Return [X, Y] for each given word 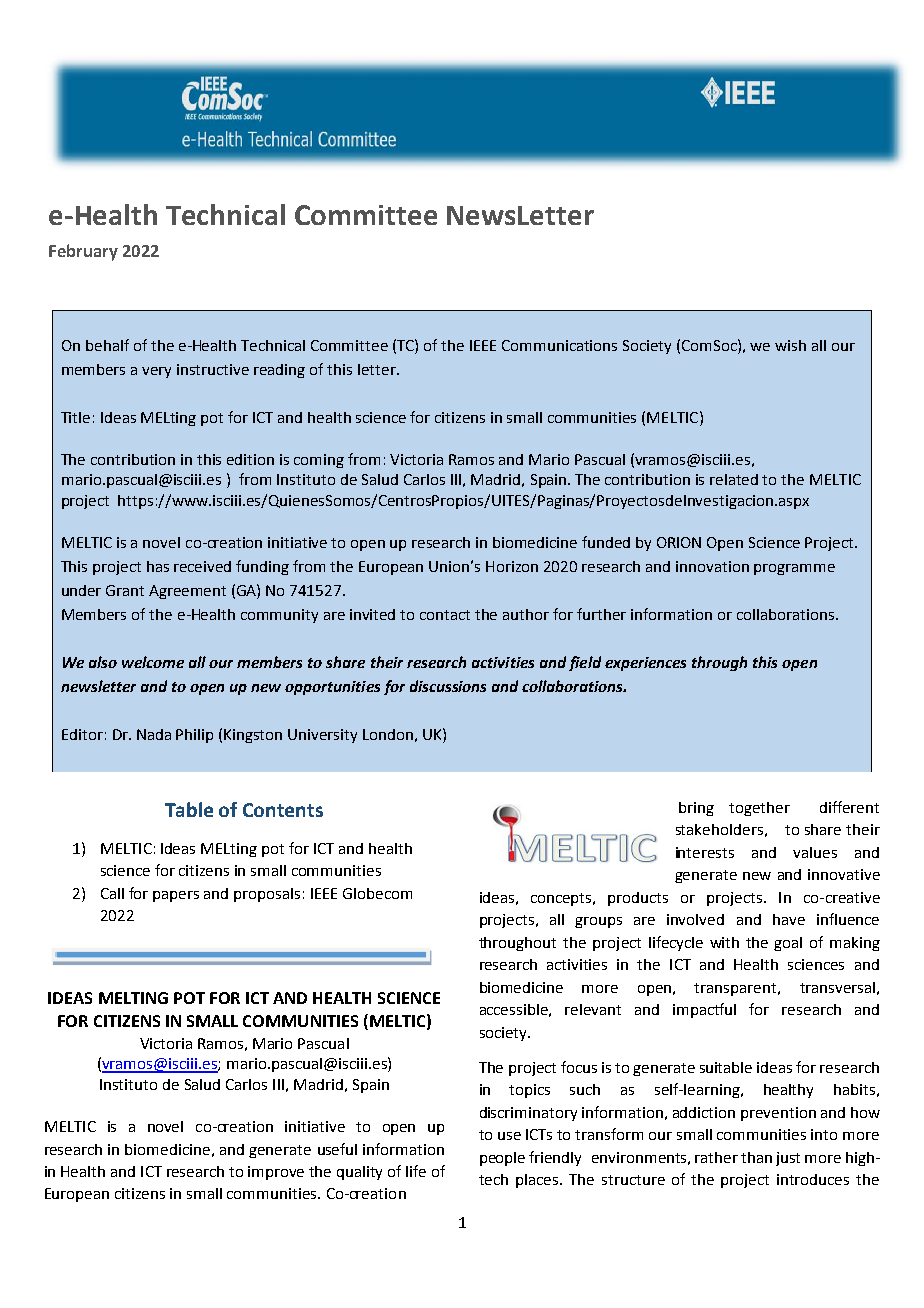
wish [790, 345]
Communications [559, 345]
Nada [154, 734]
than [756, 1157]
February [83, 252]
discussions [448, 686]
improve [276, 1173]
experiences [645, 664]
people [502, 1159]
